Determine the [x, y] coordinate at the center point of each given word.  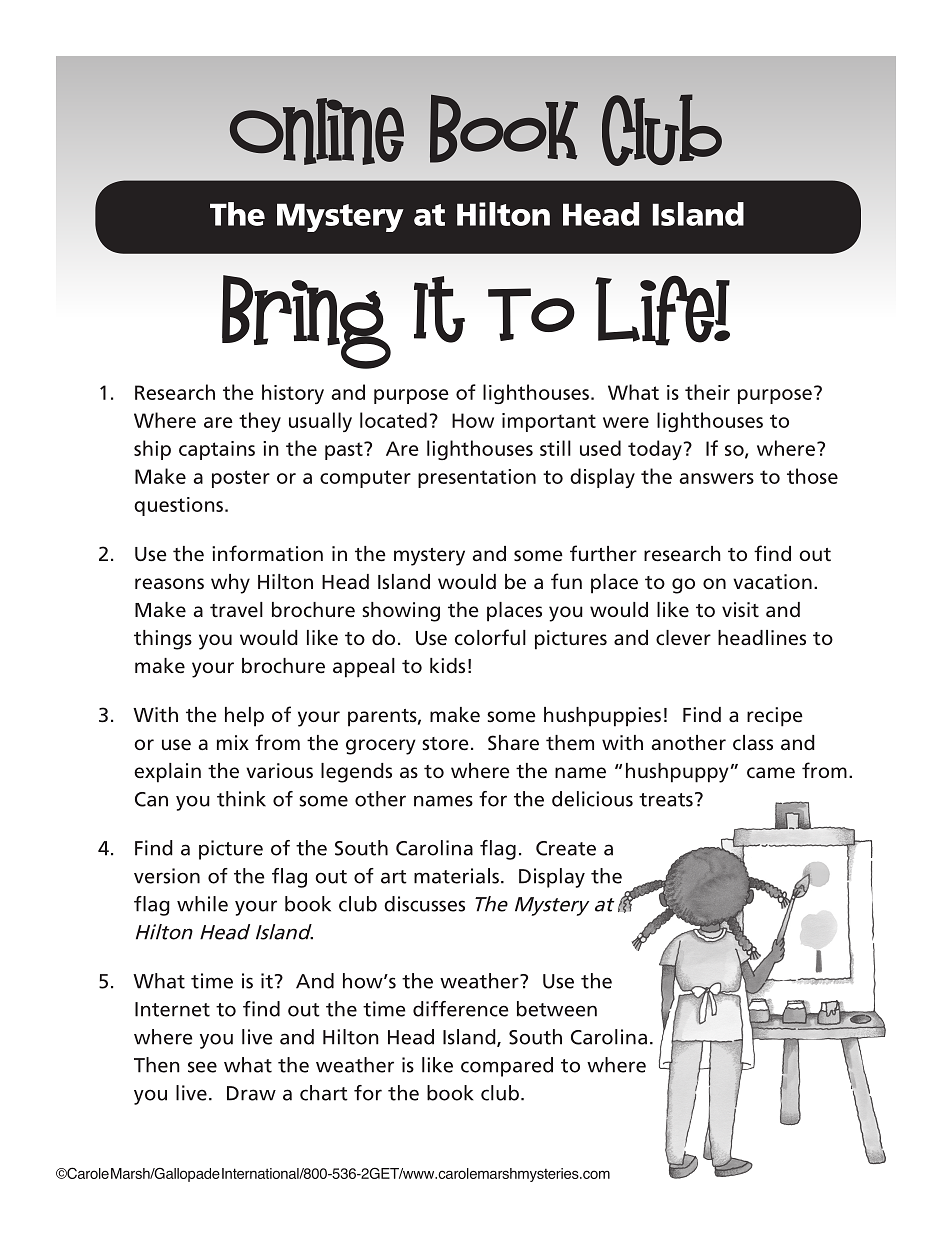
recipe [775, 717]
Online [317, 131]
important [549, 422]
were [626, 422]
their [707, 392]
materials [456, 876]
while [202, 904]
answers [716, 478]
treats [666, 800]
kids [447, 666]
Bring [306, 322]
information [267, 553]
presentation [477, 478]
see [202, 1067]
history [293, 394]
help [244, 717]
